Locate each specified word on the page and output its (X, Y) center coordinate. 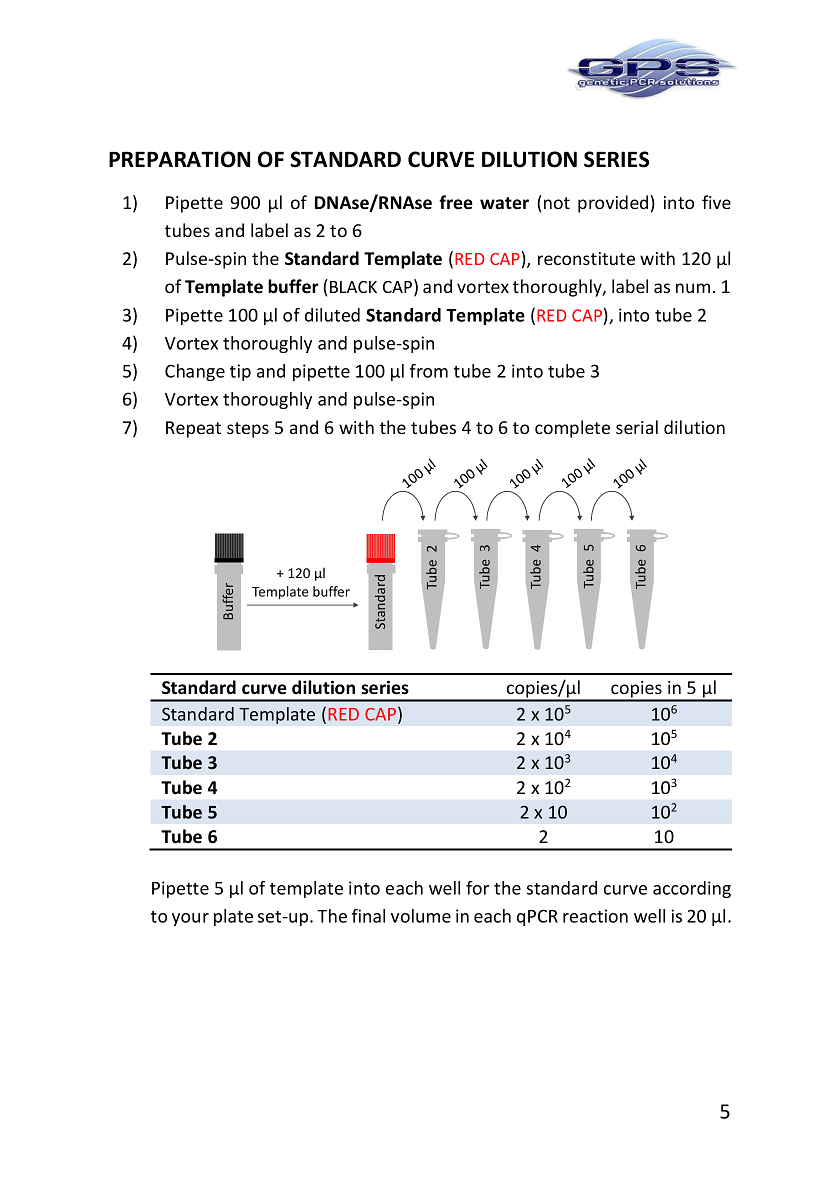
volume (421, 916)
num (693, 288)
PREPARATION (179, 159)
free (456, 202)
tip (240, 372)
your (190, 919)
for (477, 888)
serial (637, 427)
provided (613, 204)
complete (572, 429)
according (692, 889)
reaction (595, 916)
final (368, 916)
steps (248, 430)
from (429, 371)
